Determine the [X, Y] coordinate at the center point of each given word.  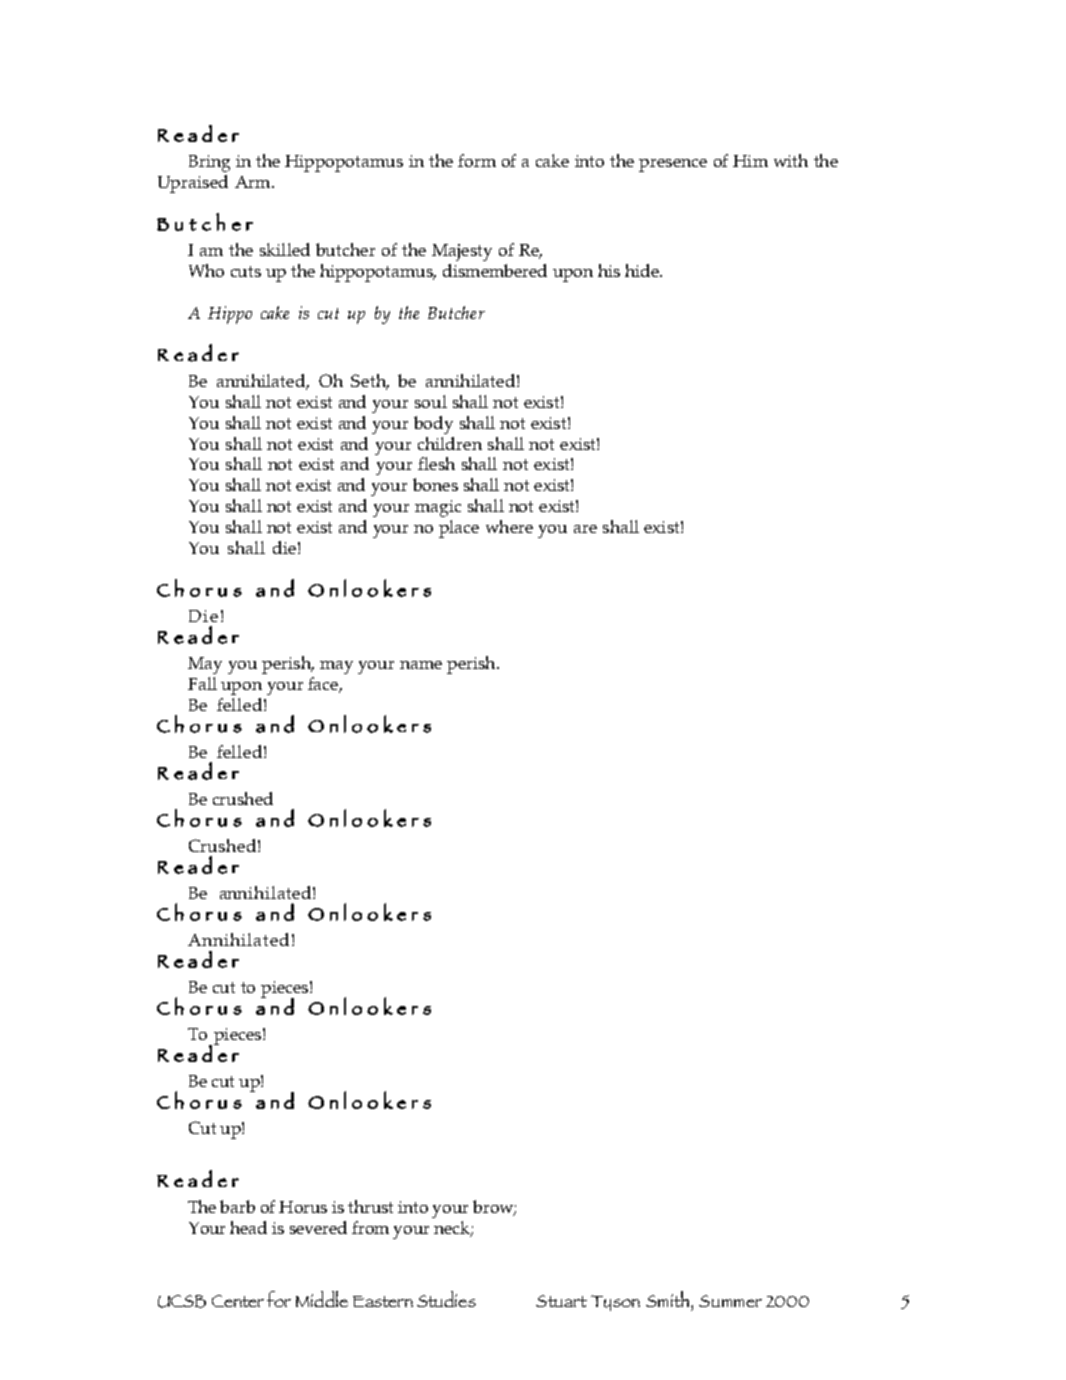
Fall [202, 683]
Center [238, 1301]
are [585, 529]
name [421, 665]
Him [750, 161]
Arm [254, 182]
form [477, 160]
